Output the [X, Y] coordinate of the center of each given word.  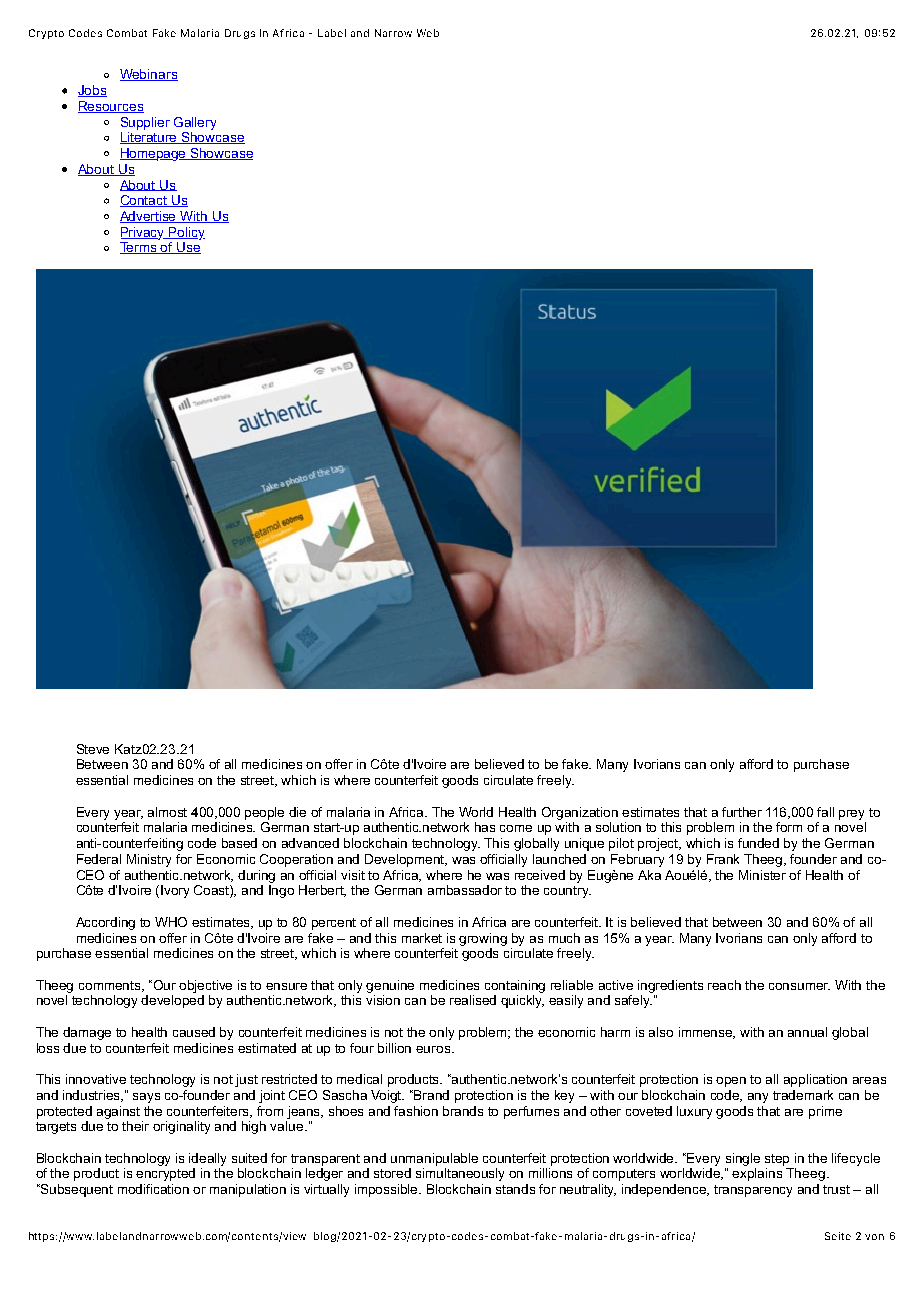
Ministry [149, 860]
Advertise [149, 217]
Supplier [145, 123]
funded [758, 843]
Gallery [195, 123]
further [742, 812]
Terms [139, 248]
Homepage [154, 154]
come [516, 828]
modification [153, 1189]
